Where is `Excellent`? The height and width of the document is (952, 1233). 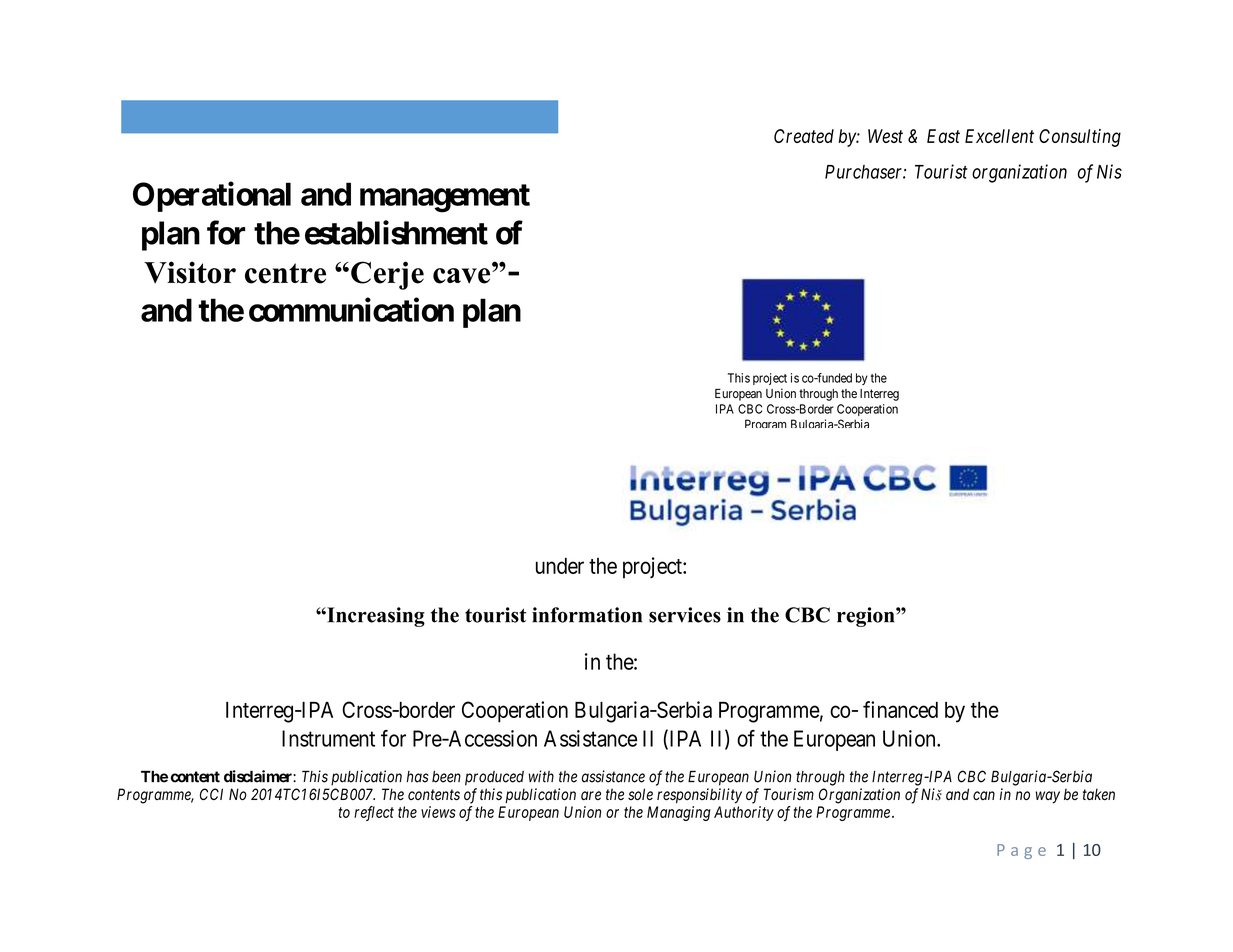
Excellent is located at coordinates (999, 136).
